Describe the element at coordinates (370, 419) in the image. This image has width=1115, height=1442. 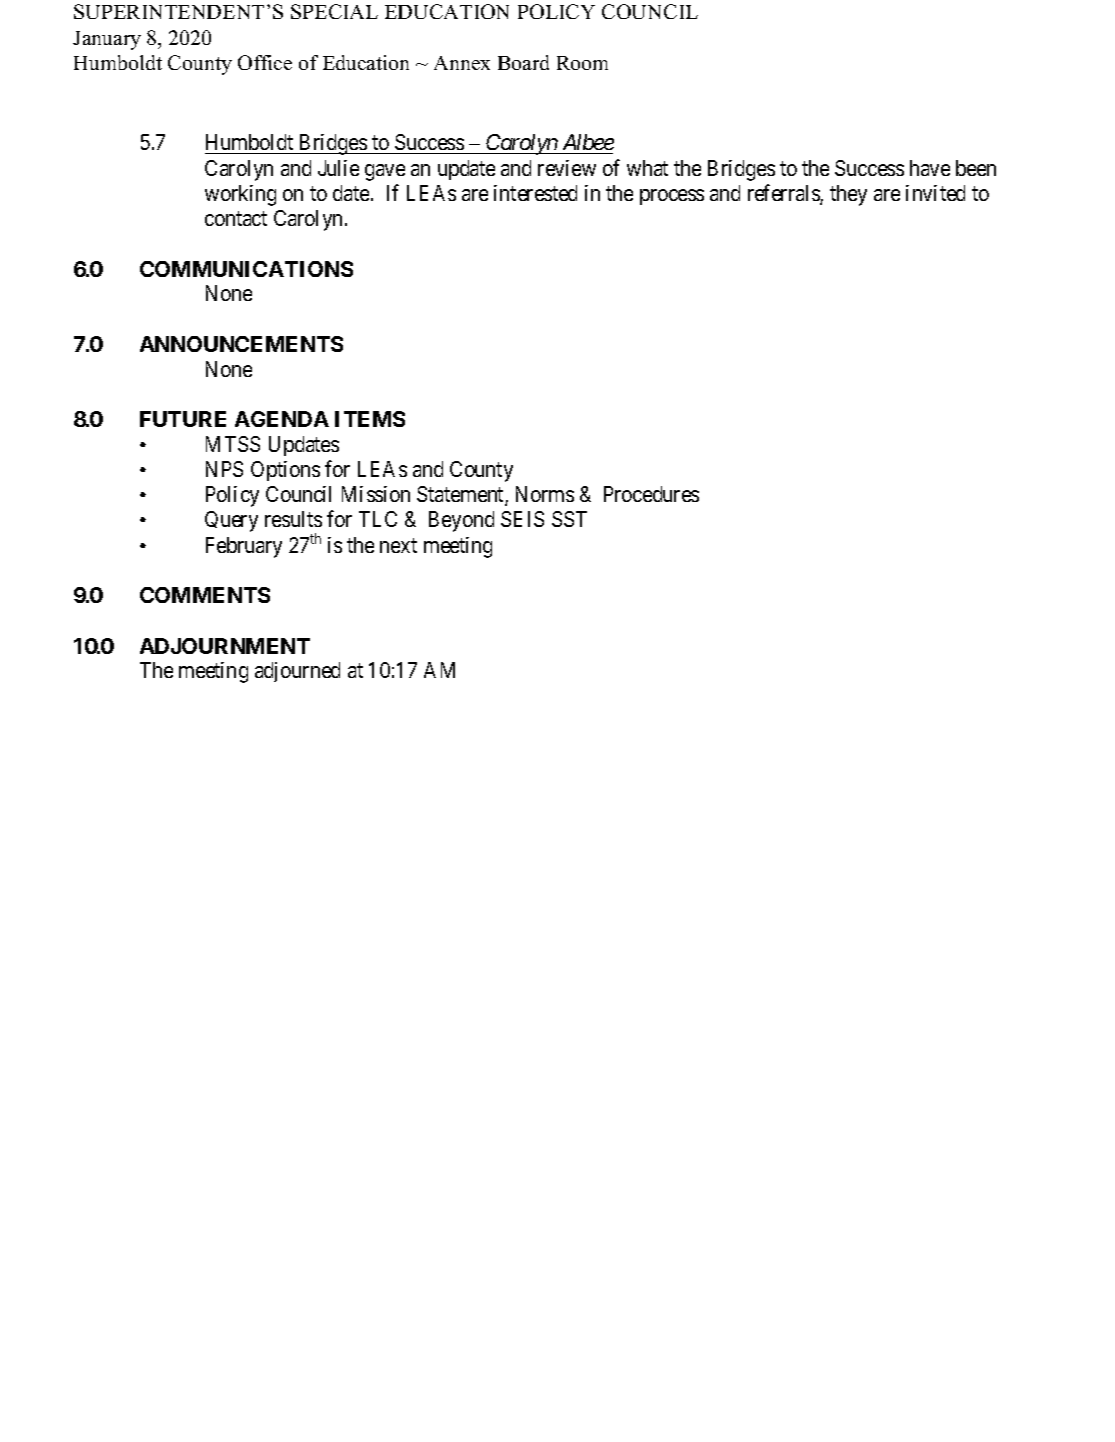
I see `ITEMS` at that location.
